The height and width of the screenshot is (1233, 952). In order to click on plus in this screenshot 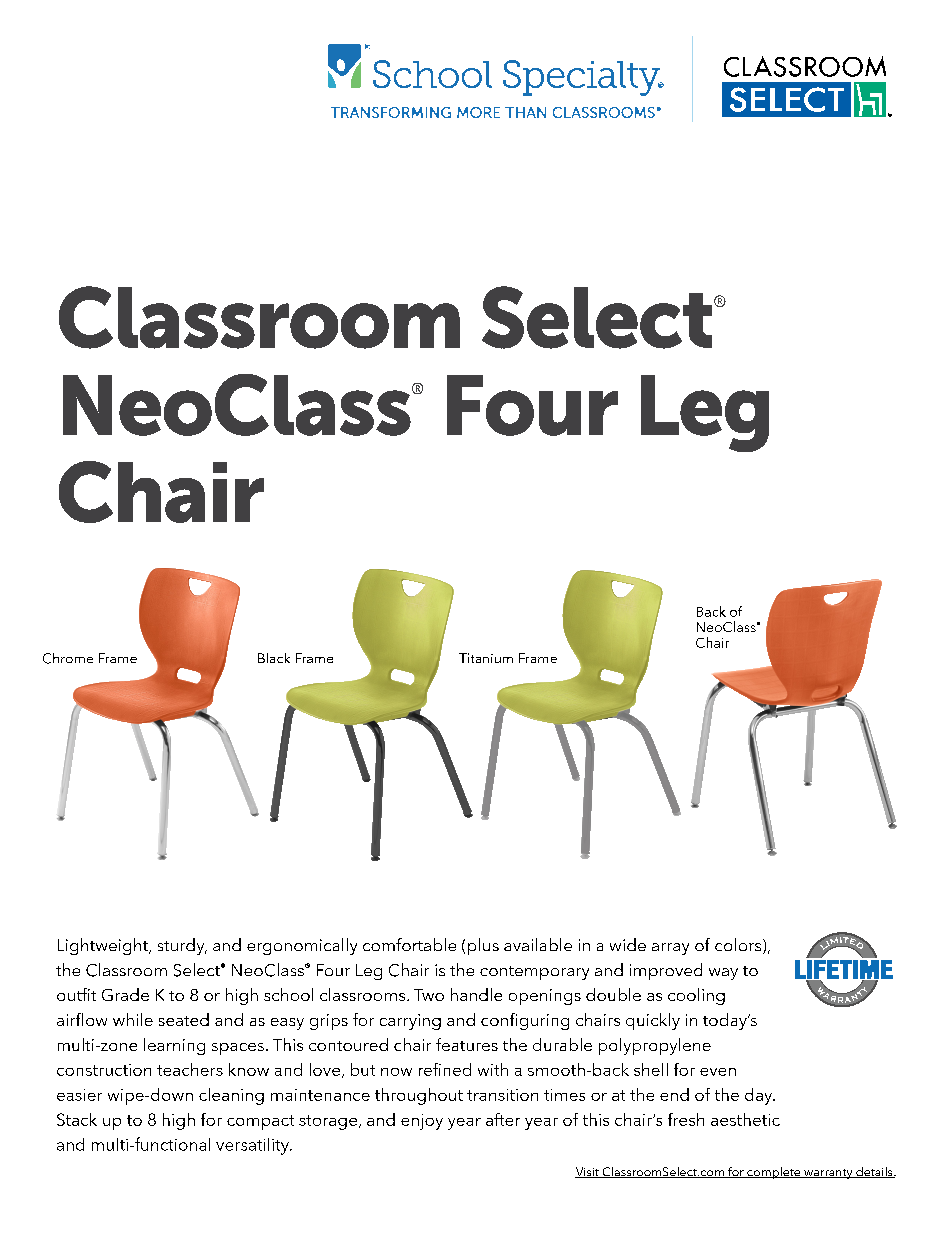, I will do `click(483, 946)`.
